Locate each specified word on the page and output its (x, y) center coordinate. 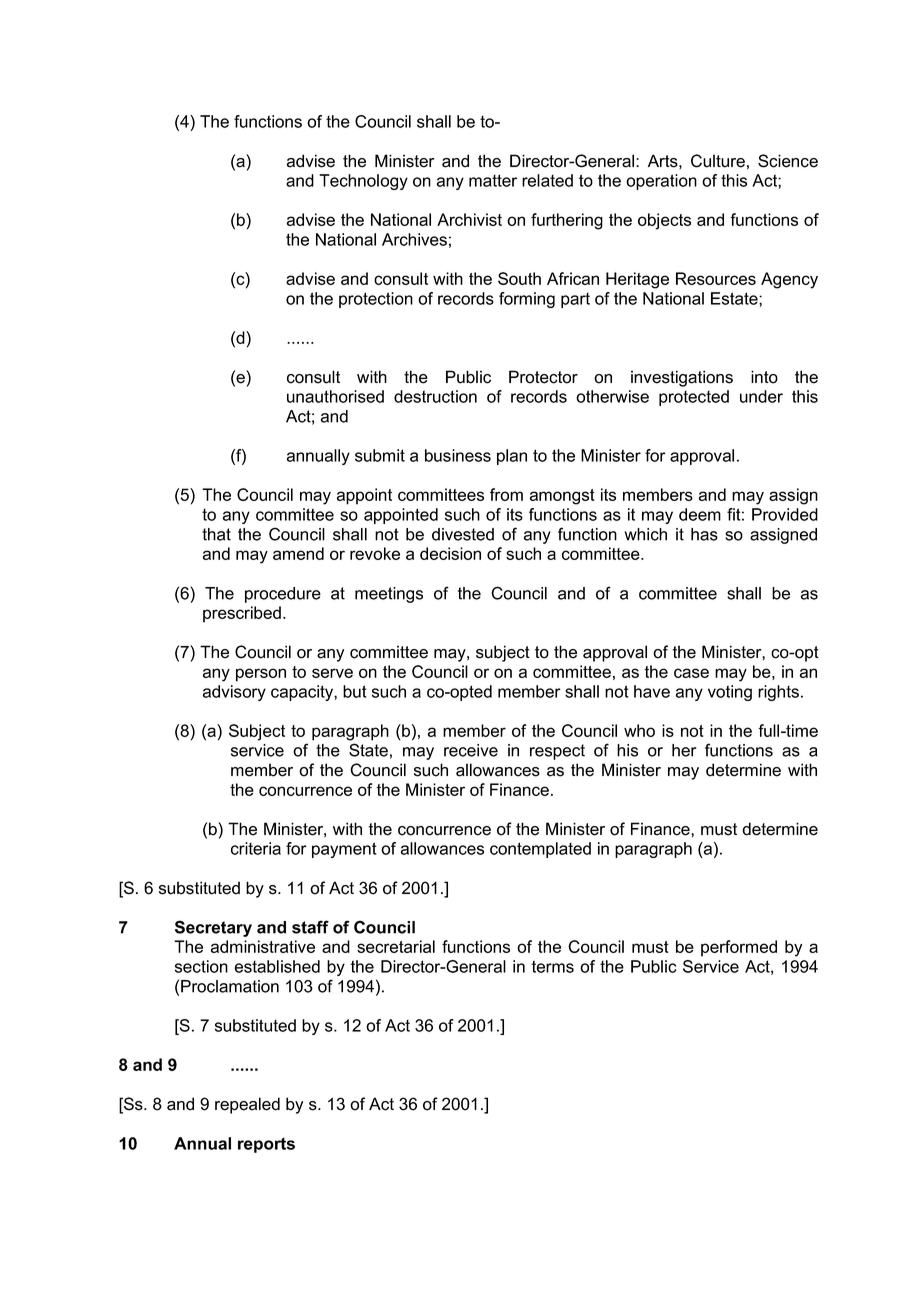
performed (739, 948)
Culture (718, 161)
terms (552, 966)
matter (493, 180)
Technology (363, 182)
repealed (247, 1105)
